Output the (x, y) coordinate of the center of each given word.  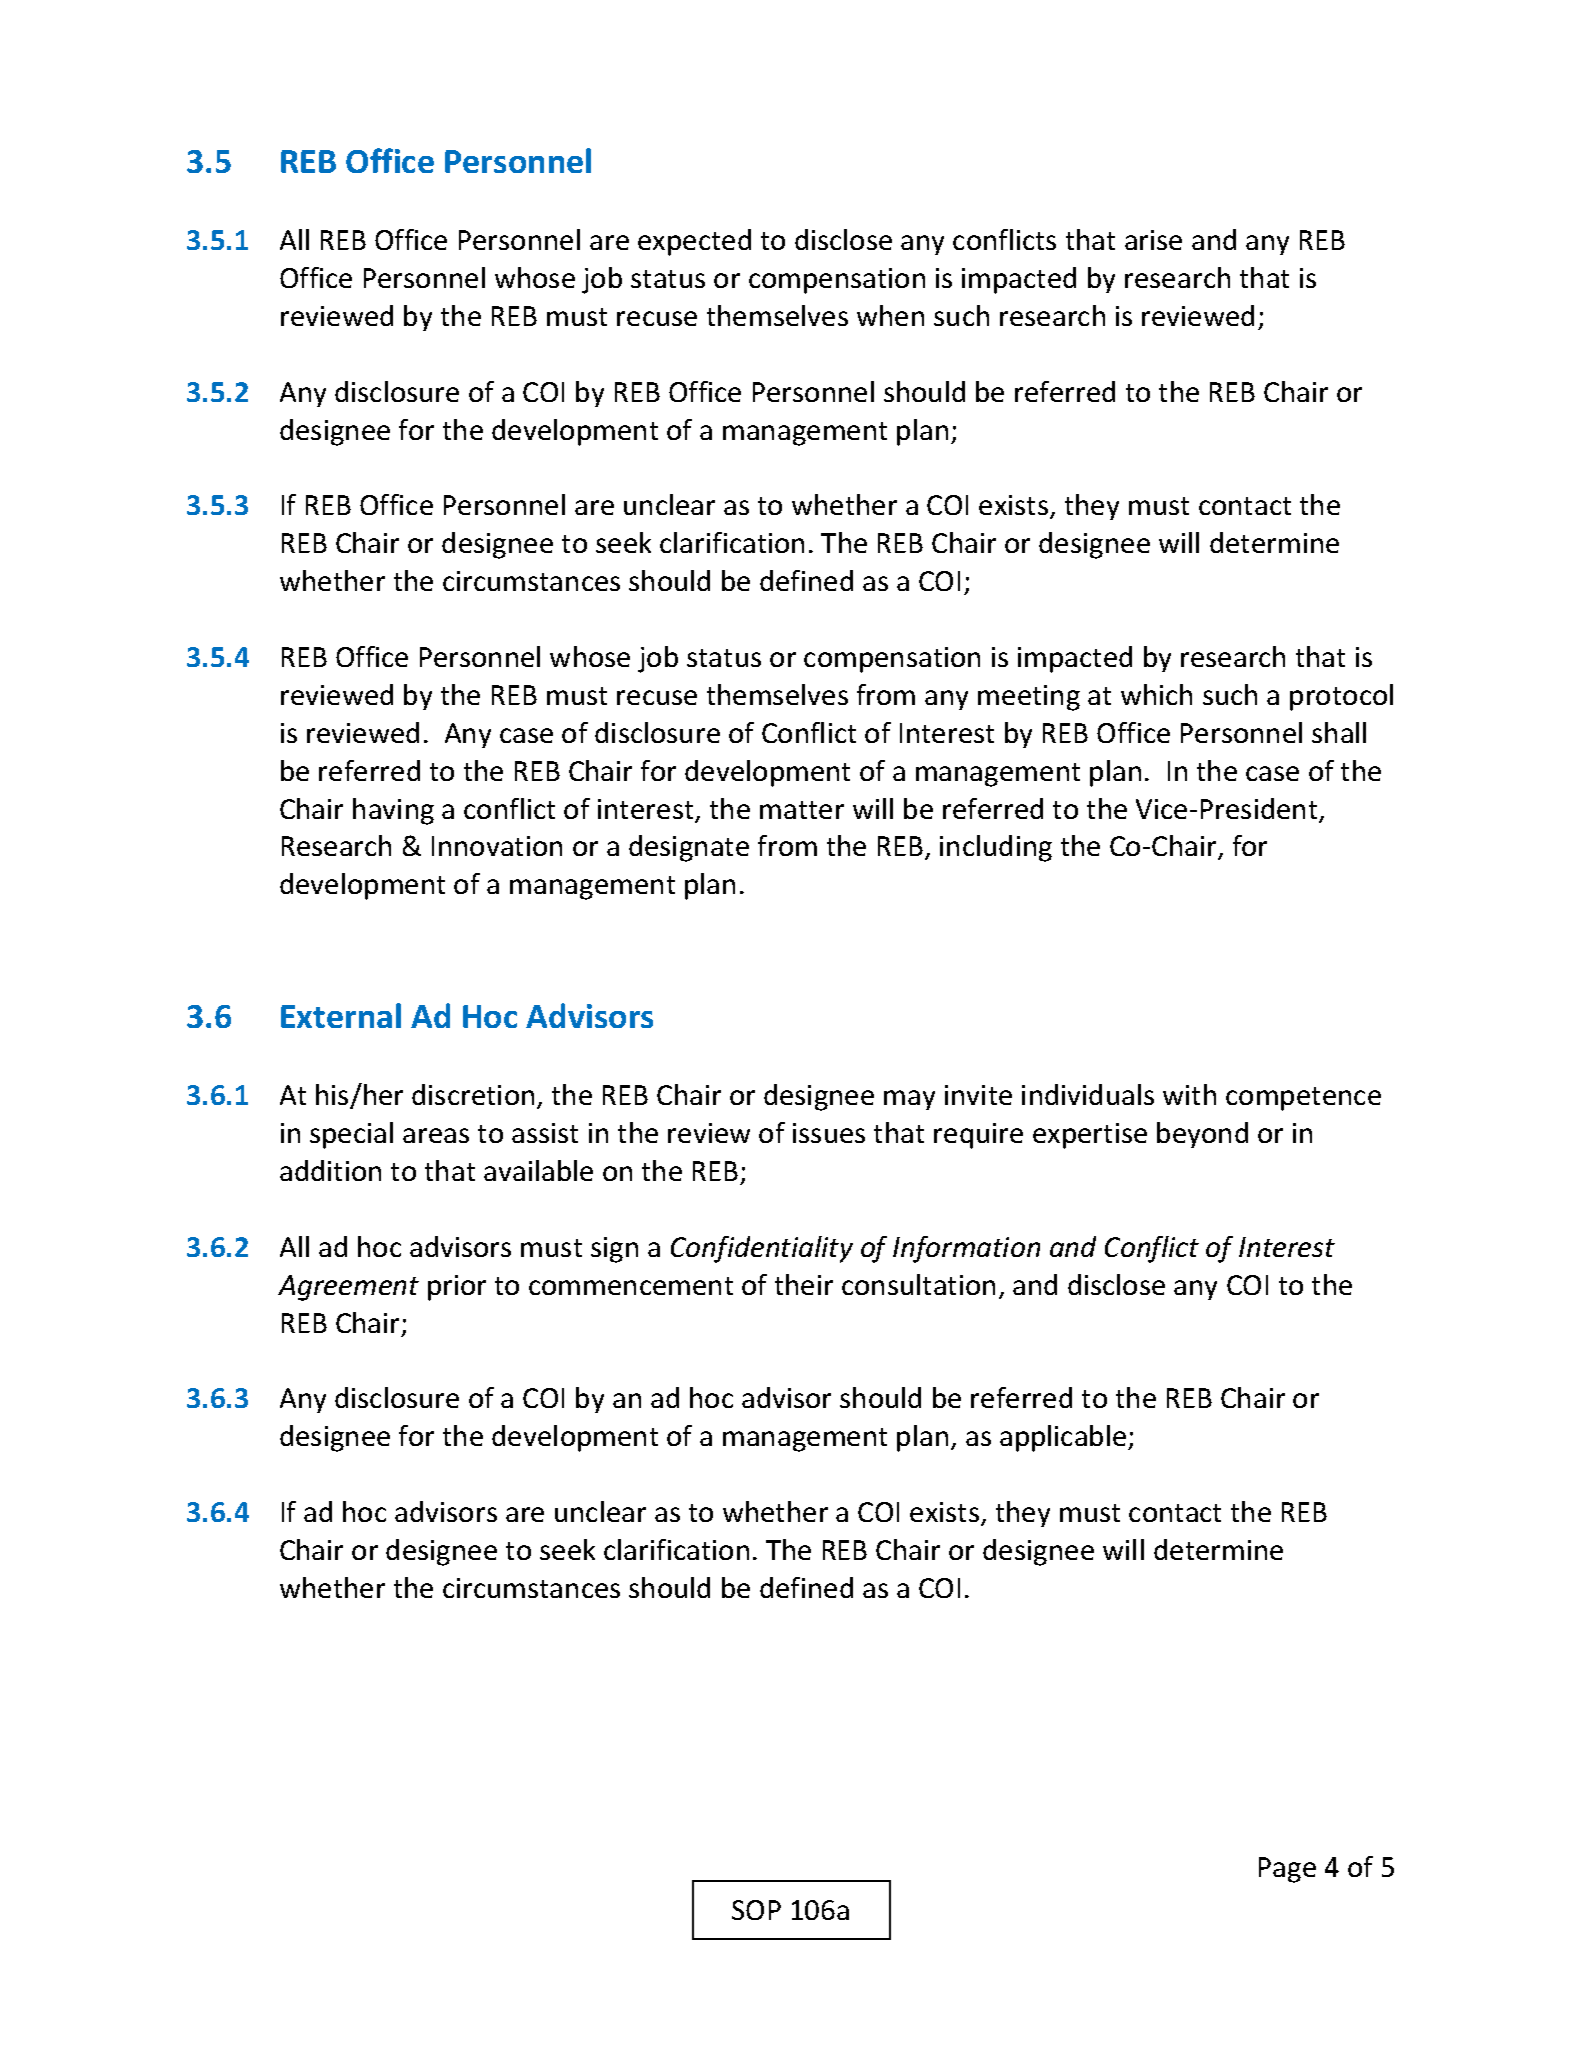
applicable (1064, 1438)
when (890, 315)
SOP (756, 1910)
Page (1287, 1870)
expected (694, 242)
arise (1153, 240)
